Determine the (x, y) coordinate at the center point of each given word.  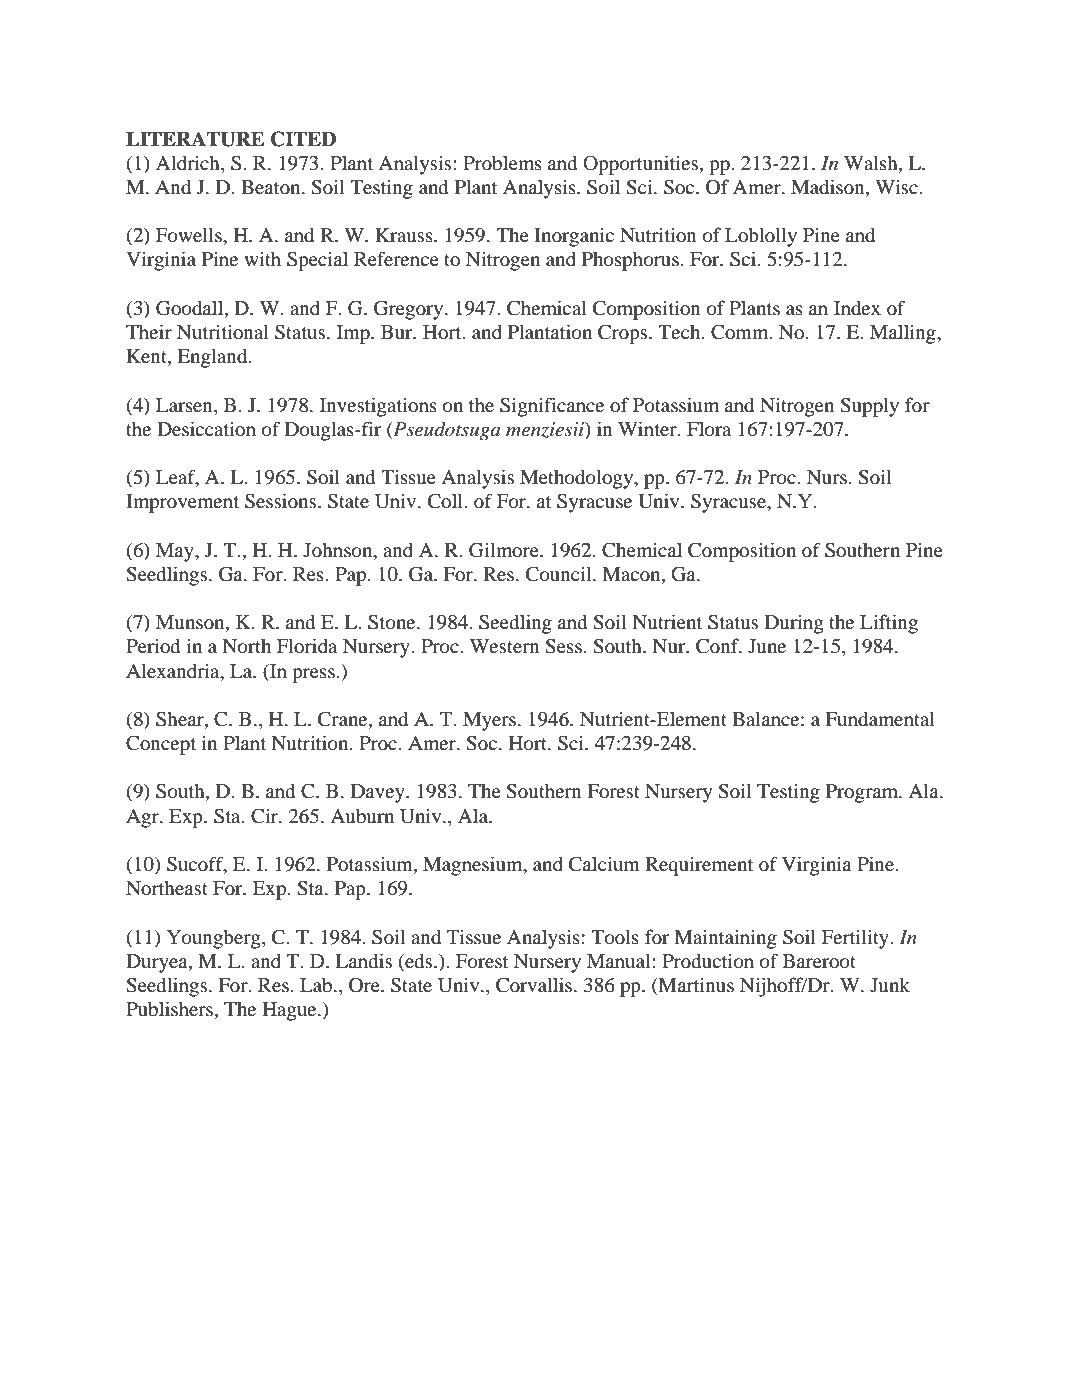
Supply (869, 407)
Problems (502, 163)
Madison (829, 188)
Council (560, 574)
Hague (290, 1011)
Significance (552, 407)
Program (863, 793)
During (794, 624)
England (213, 358)
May (176, 552)
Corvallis (534, 985)
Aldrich (189, 162)
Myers (489, 721)
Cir (265, 816)
